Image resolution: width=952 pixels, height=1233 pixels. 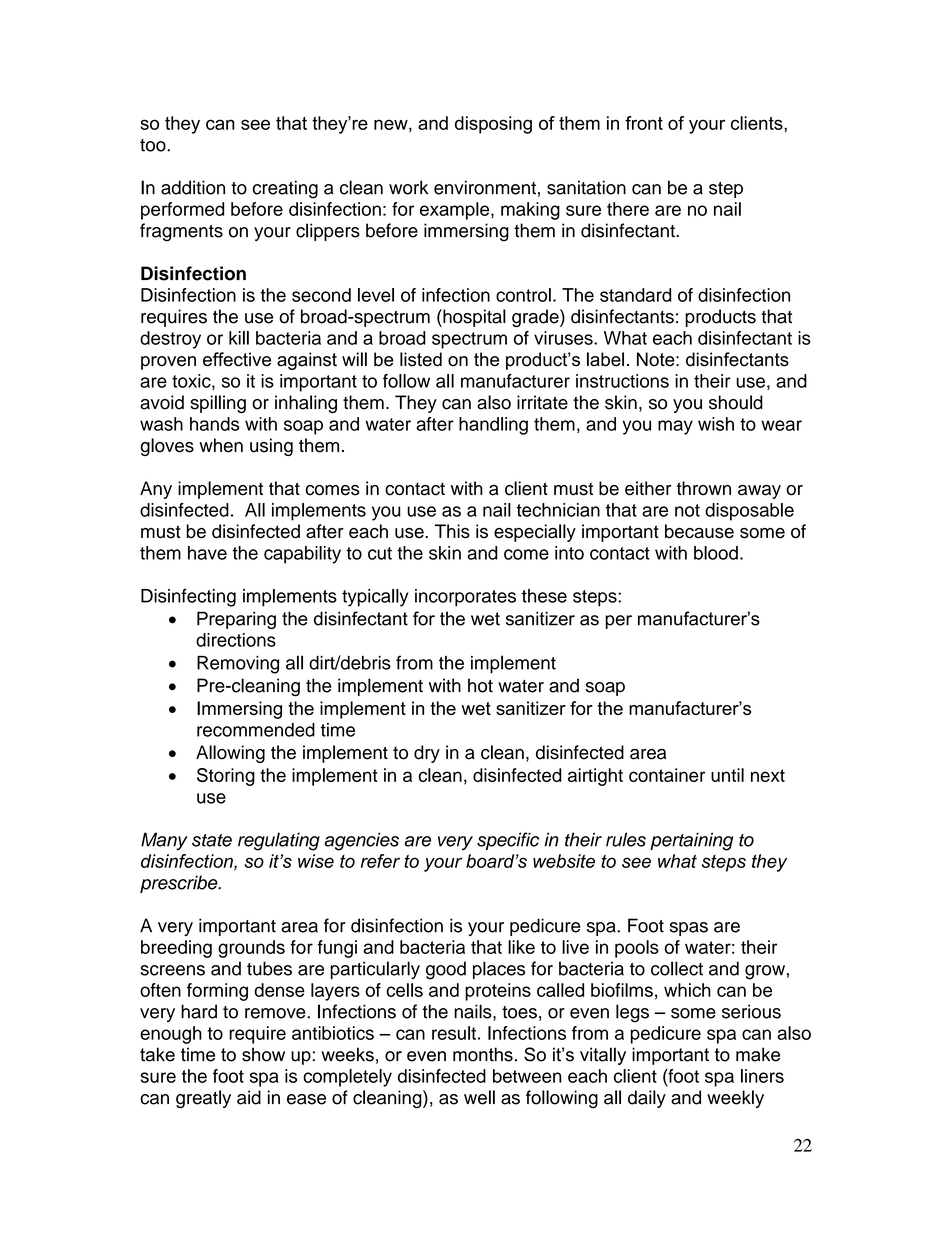 I want to click on addition, so click(x=193, y=187).
